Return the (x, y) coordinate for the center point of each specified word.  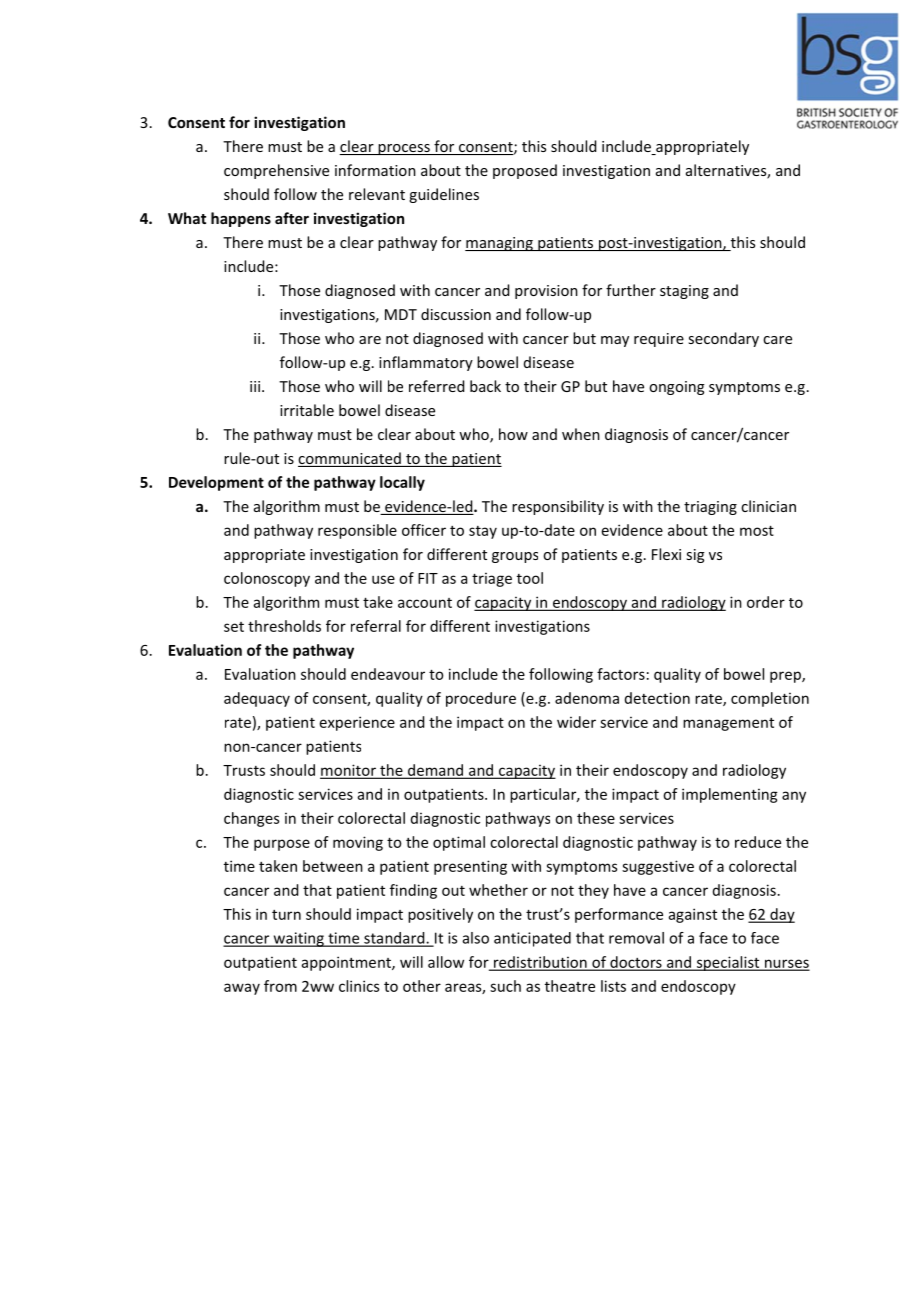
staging (684, 292)
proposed (525, 171)
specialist (728, 963)
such (505, 986)
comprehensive (276, 171)
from (280, 986)
